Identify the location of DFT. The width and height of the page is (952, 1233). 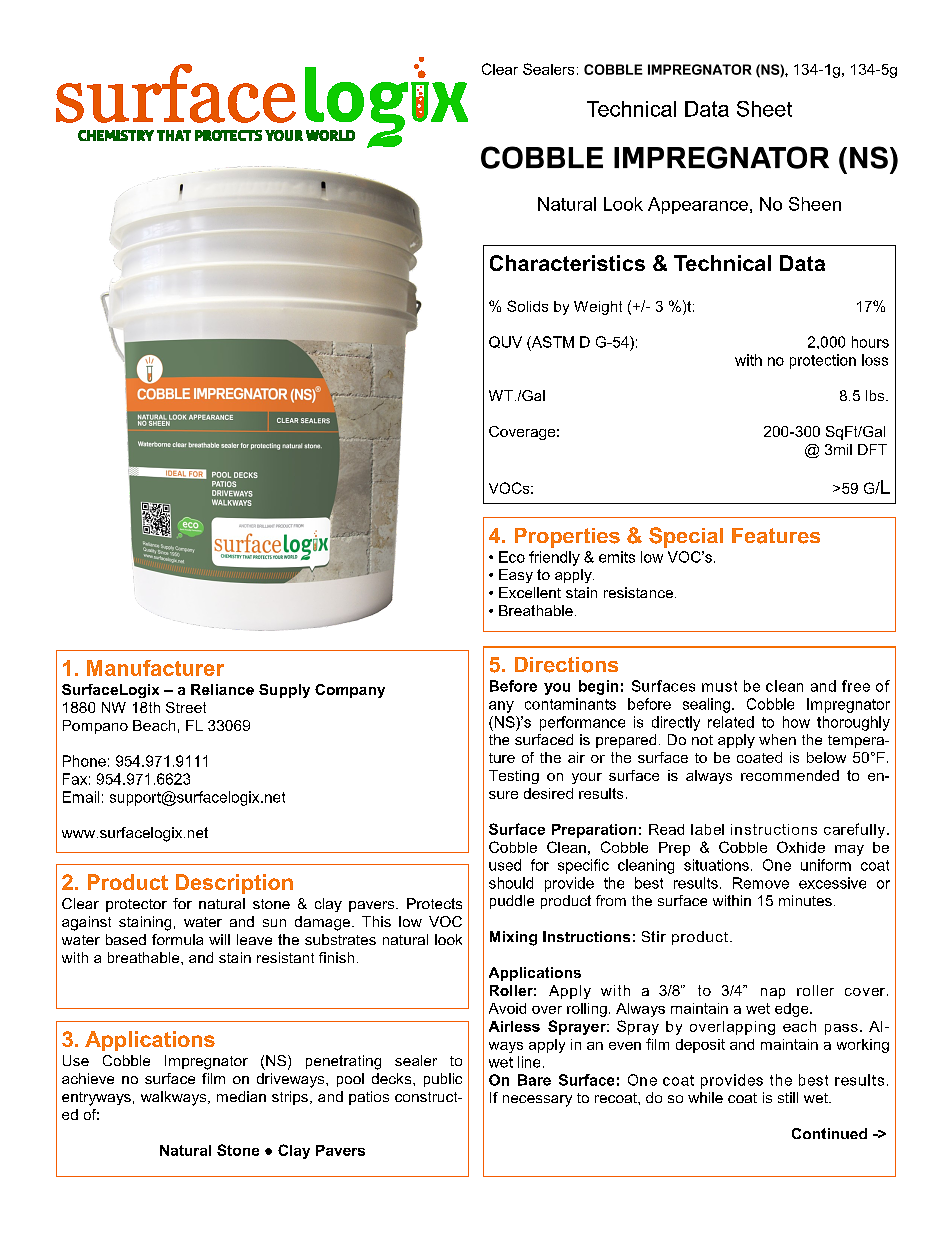
(872, 449).
